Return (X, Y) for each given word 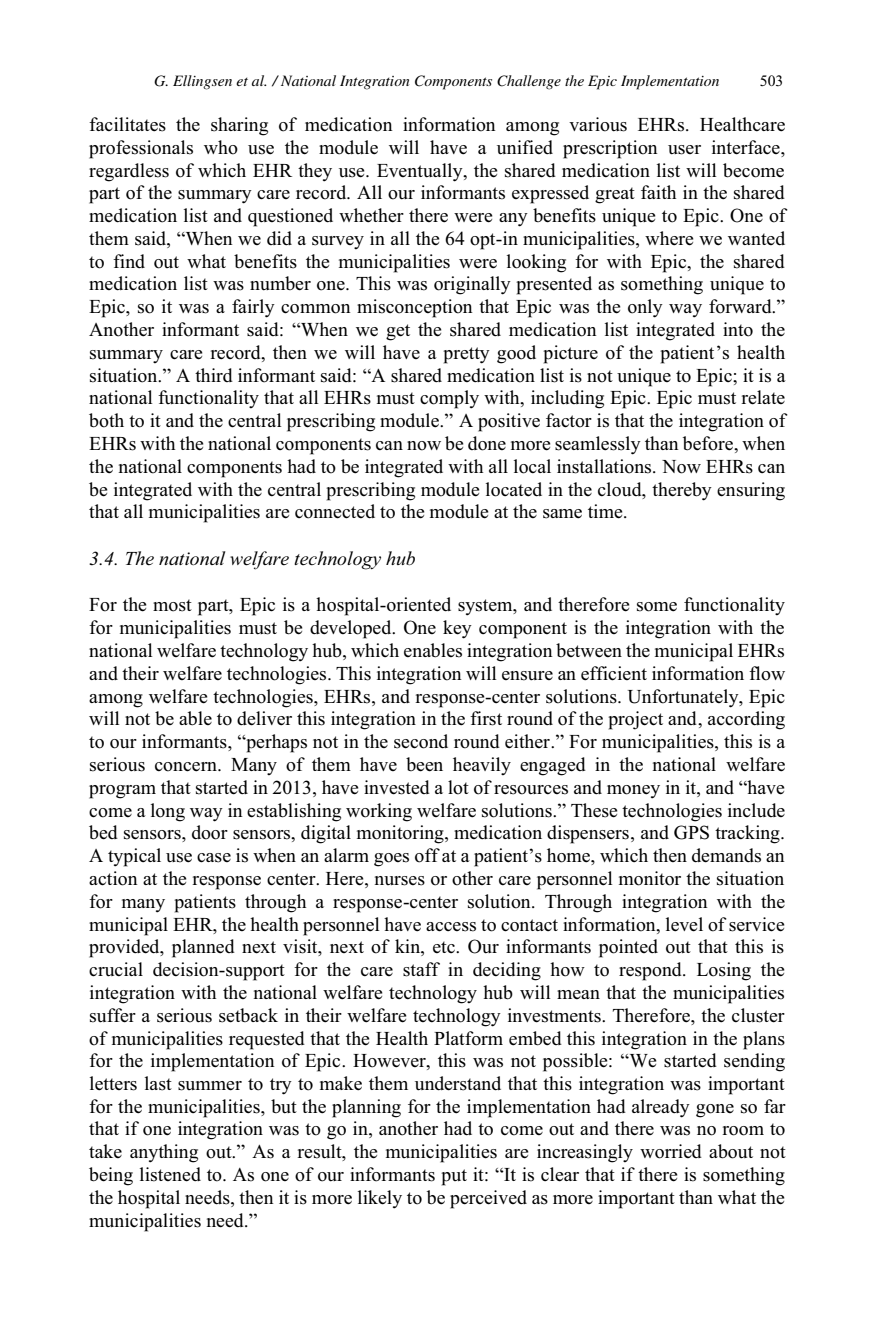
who (221, 147)
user (684, 150)
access (451, 927)
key (457, 629)
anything (164, 1153)
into (738, 329)
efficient (614, 673)
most (172, 605)
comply (449, 399)
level (684, 924)
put (454, 1177)
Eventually (421, 172)
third (214, 375)
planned (203, 948)
